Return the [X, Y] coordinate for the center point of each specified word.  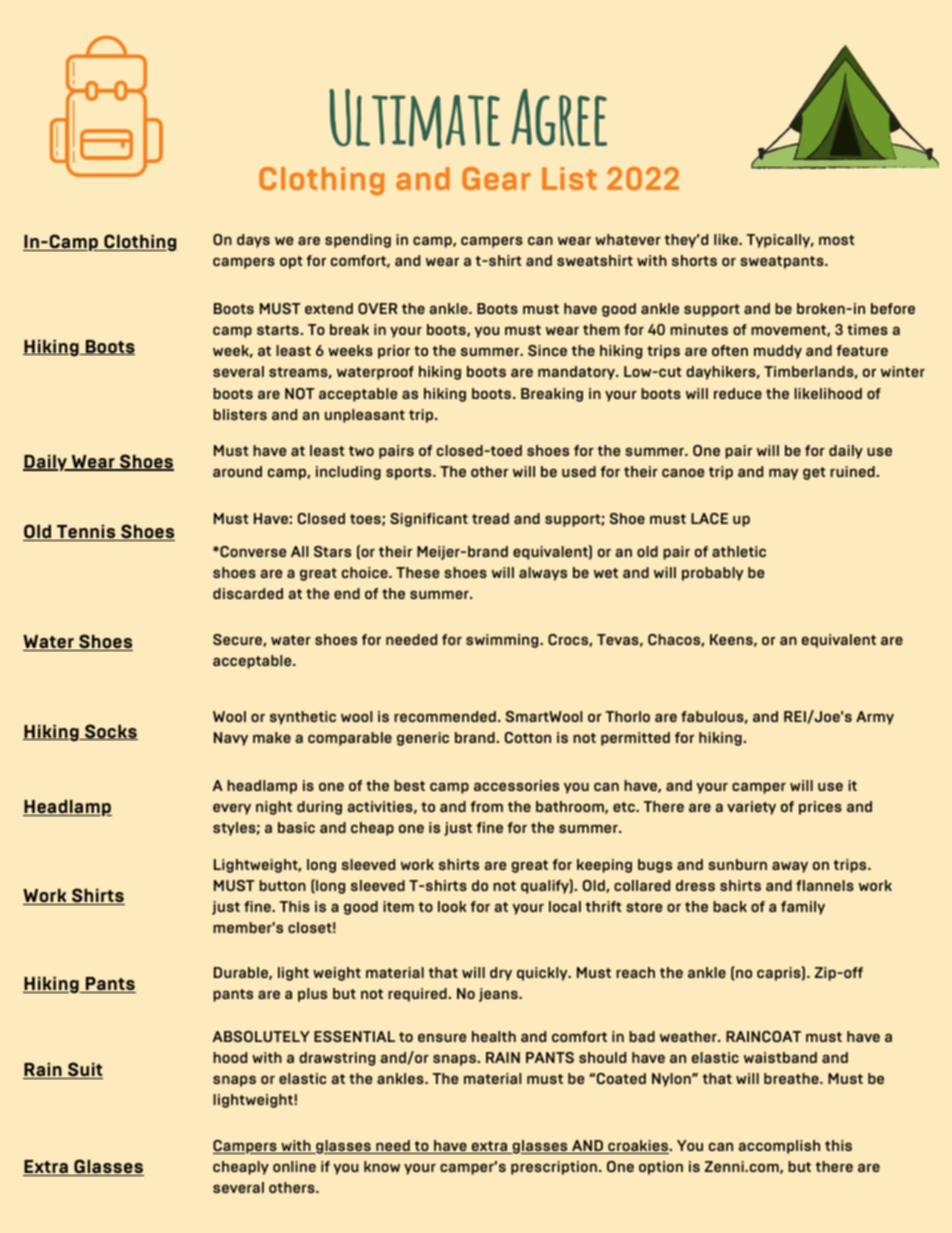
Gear [496, 178]
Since [547, 350]
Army [875, 718]
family [803, 908]
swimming [503, 641]
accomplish [779, 1147]
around [237, 471]
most [836, 240]
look [452, 906]
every [232, 809]
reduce [738, 393]
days [253, 241]
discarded [248, 593]
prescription [554, 1168]
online [294, 1166]
